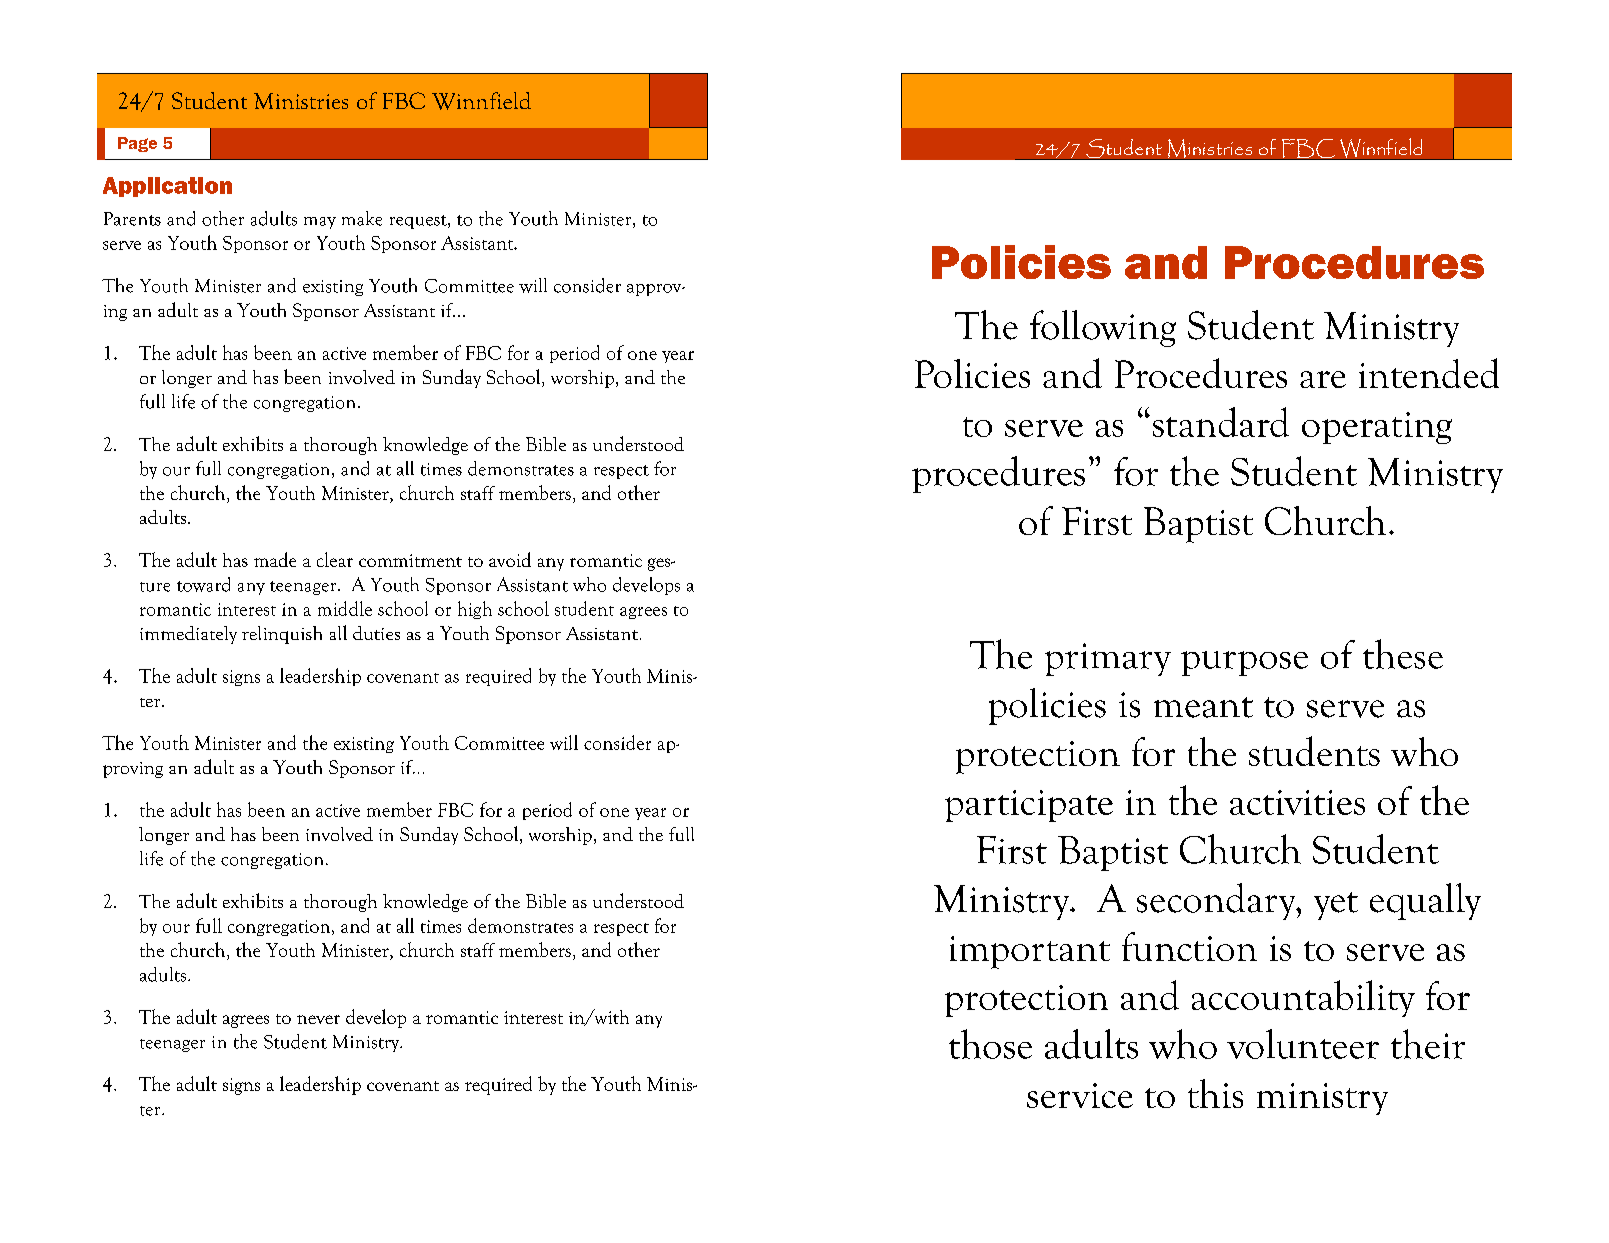  Describe the element at coordinates (320, 223) in the screenshot. I see `may` at that location.
